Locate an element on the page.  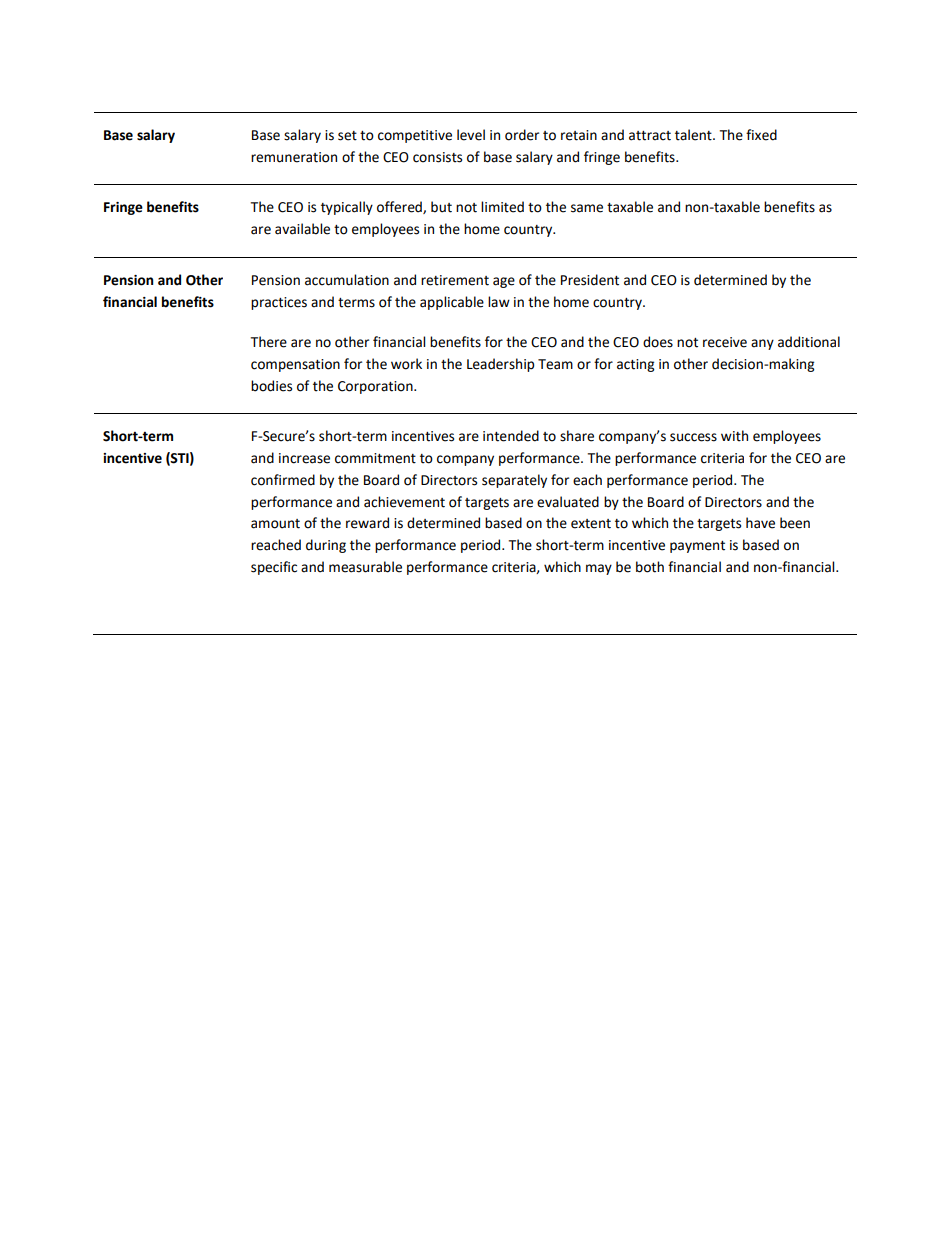
compensation is located at coordinates (295, 365).
